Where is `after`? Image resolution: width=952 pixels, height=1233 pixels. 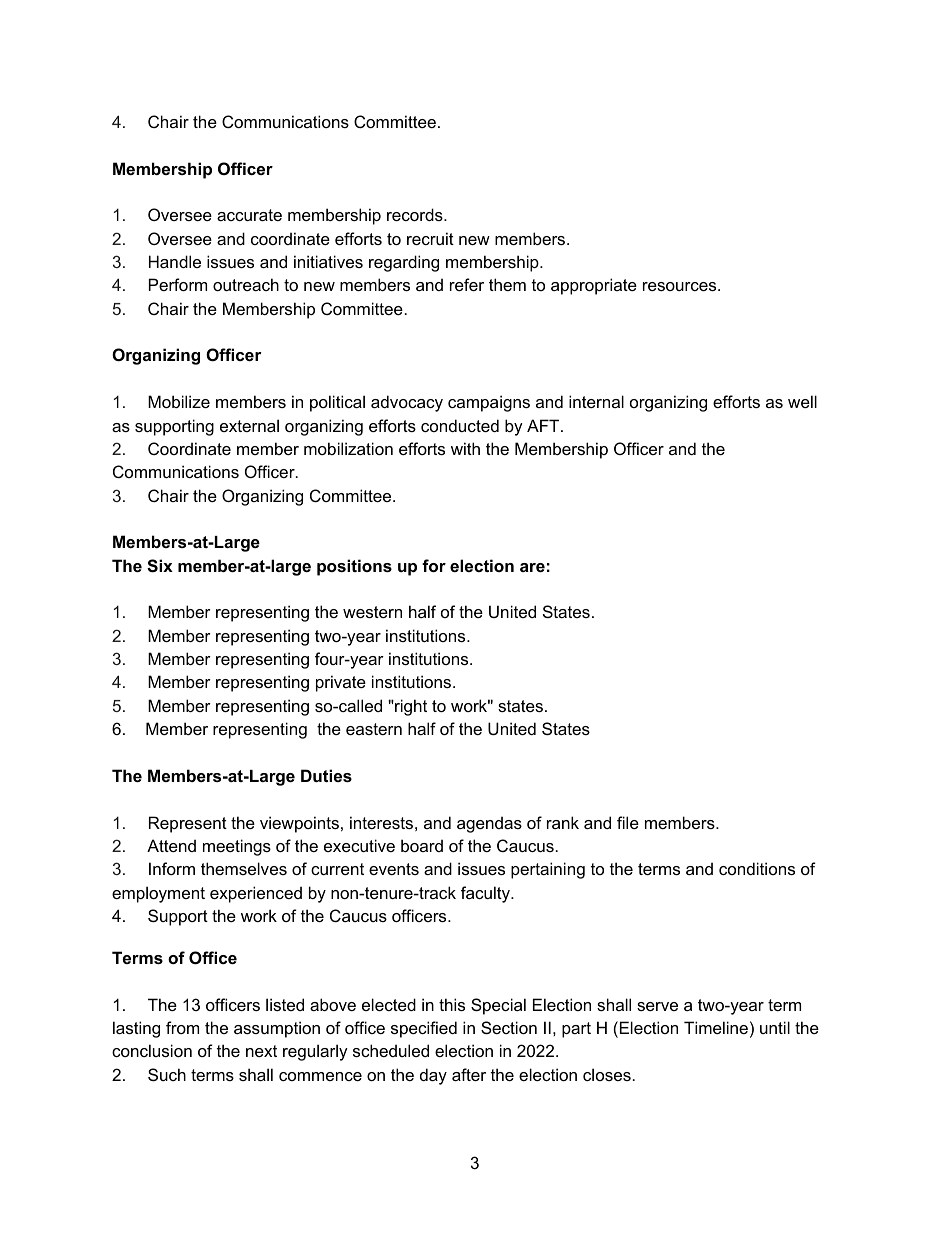 after is located at coordinates (469, 1074).
